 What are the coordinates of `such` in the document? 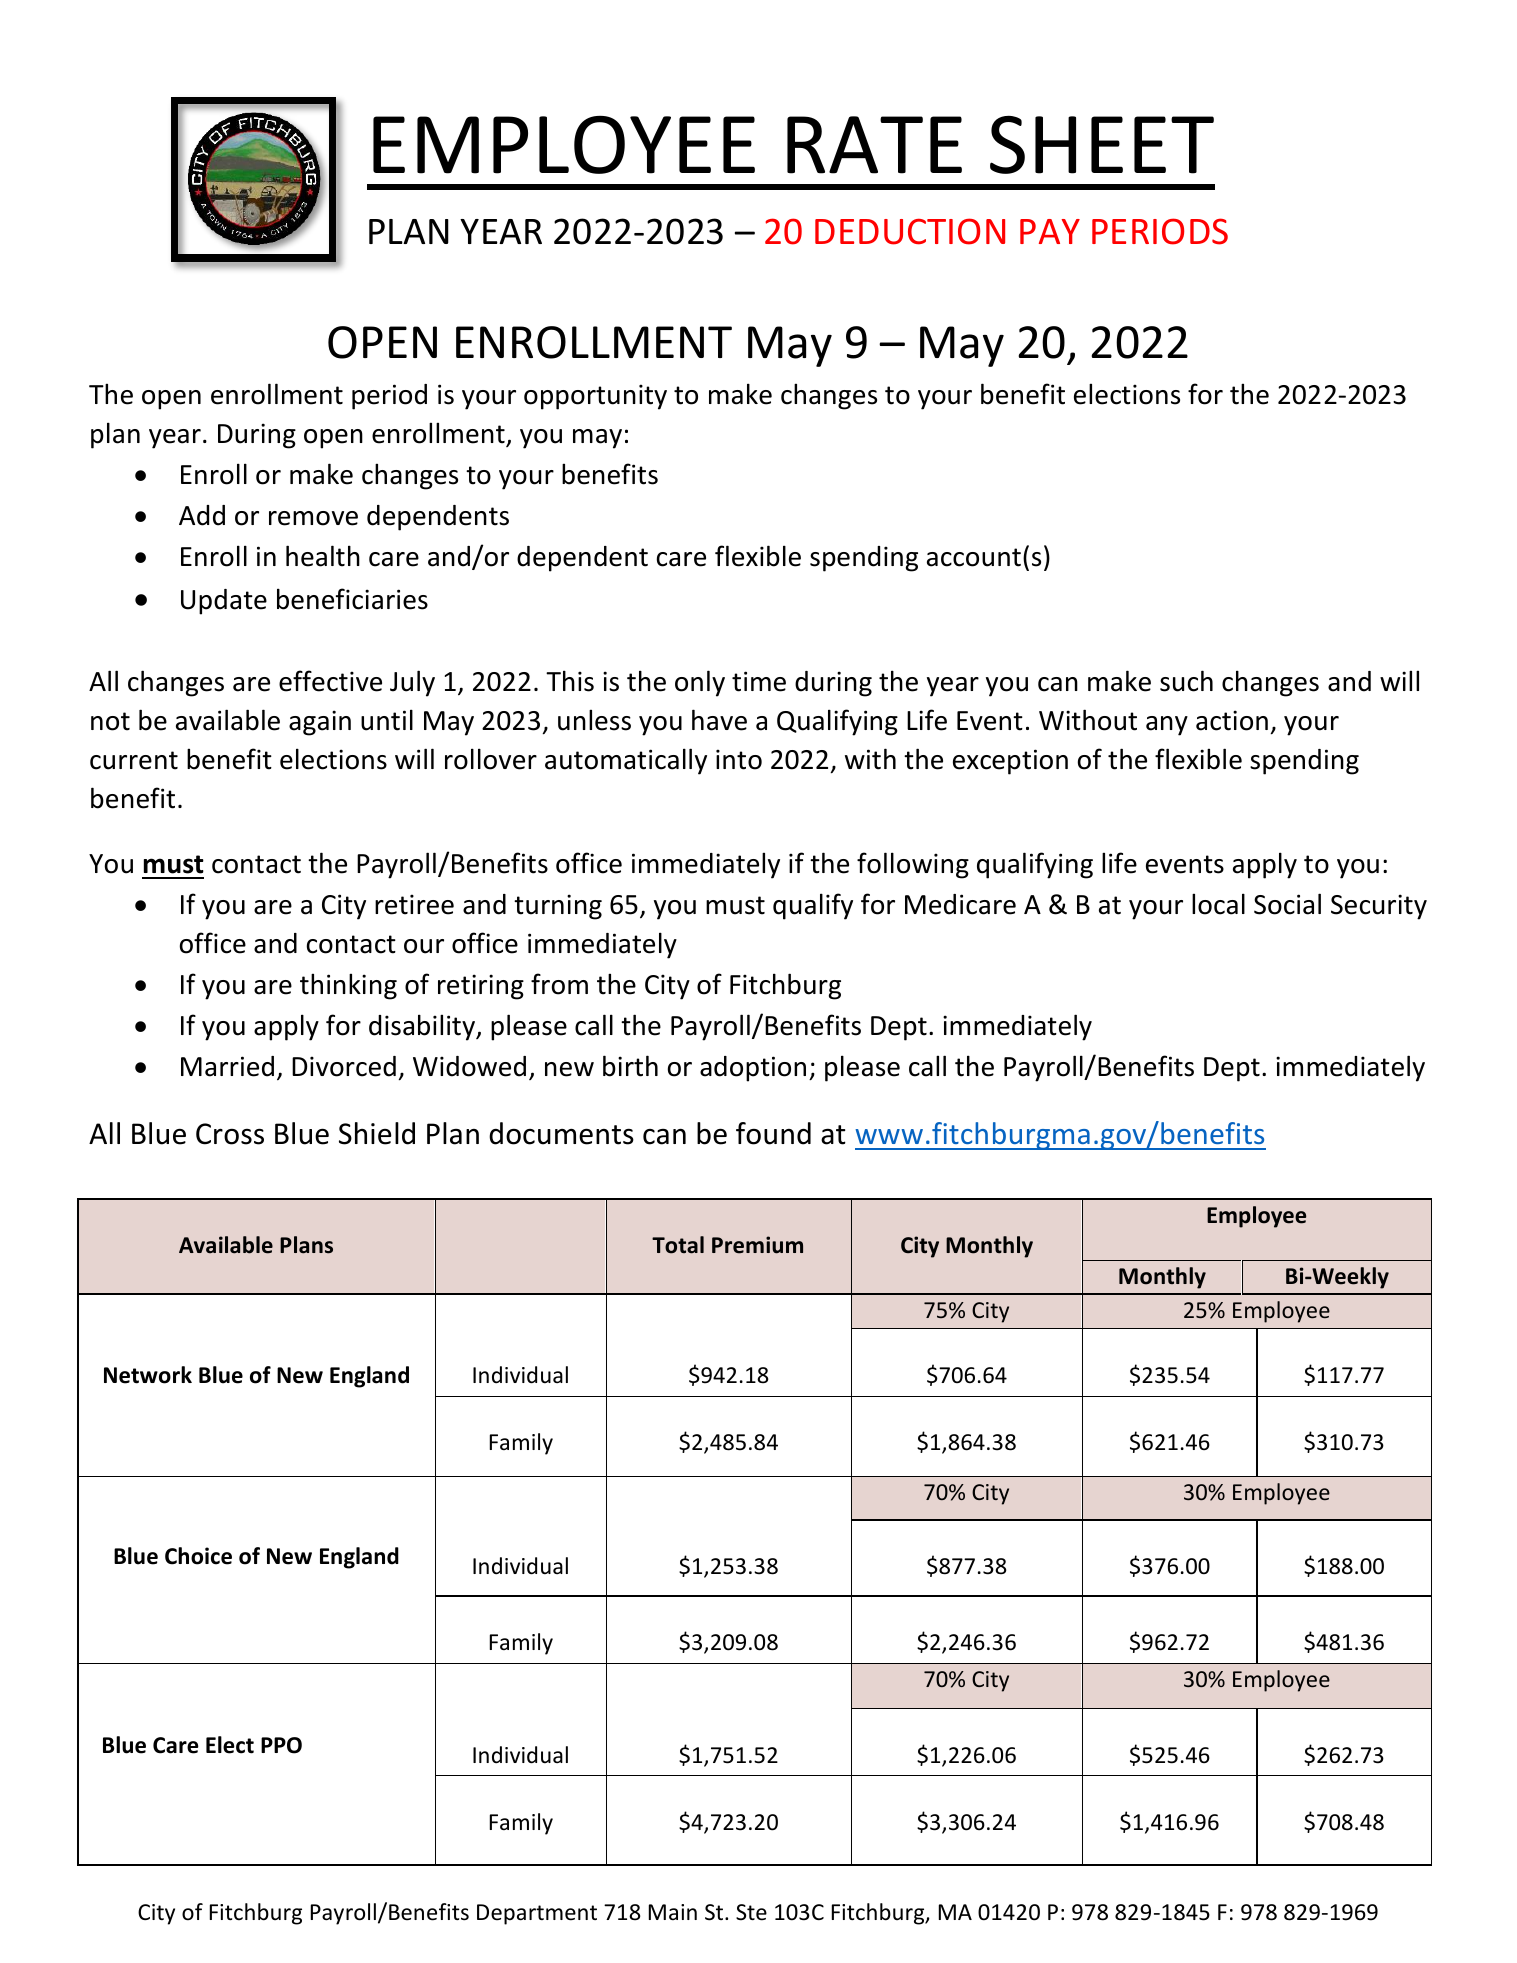 It's located at (1186, 681).
